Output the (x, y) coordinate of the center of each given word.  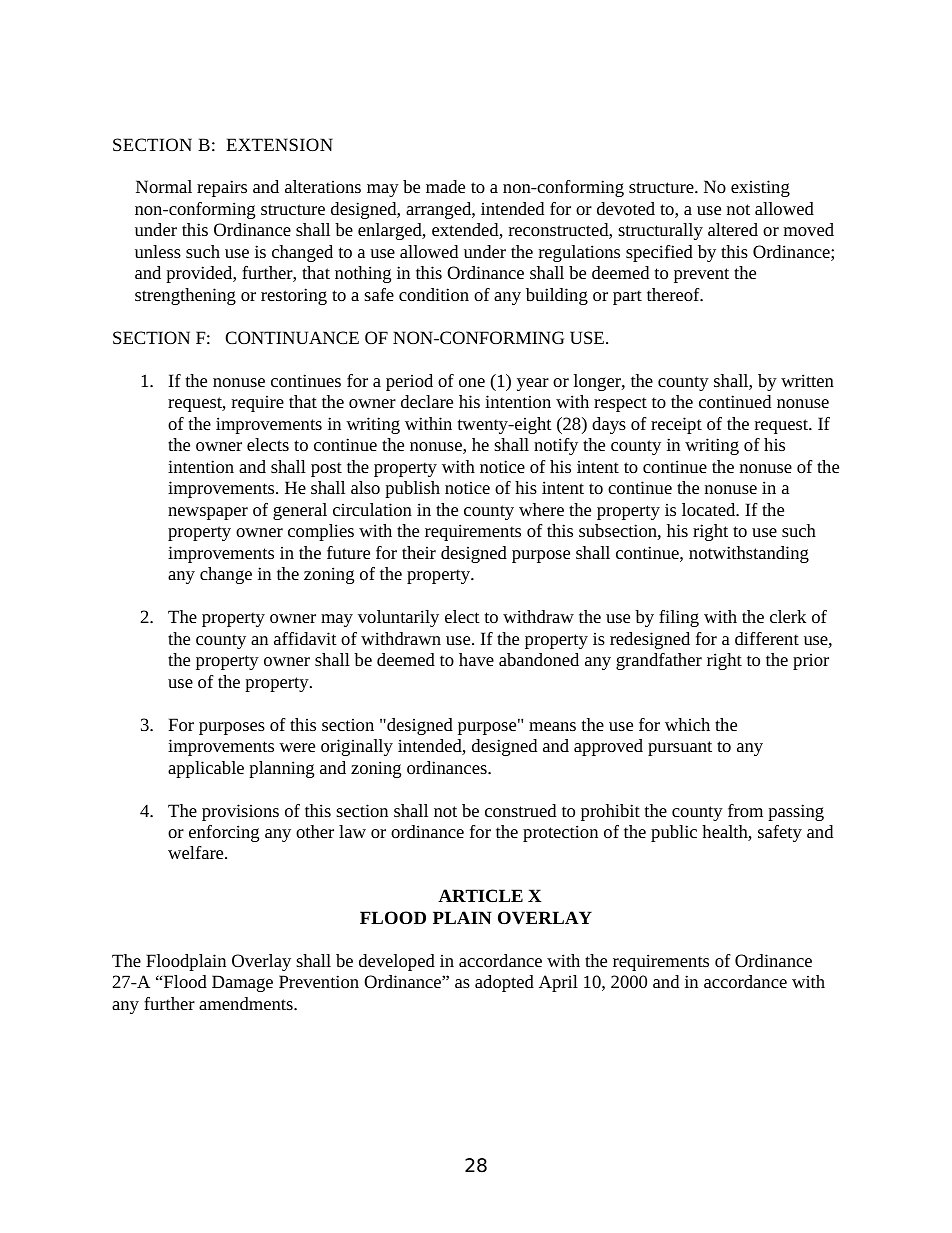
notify (556, 446)
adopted (504, 983)
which (687, 724)
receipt (676, 425)
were (297, 747)
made (445, 186)
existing (760, 188)
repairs (222, 188)
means (552, 726)
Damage (242, 983)
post (326, 469)
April (558, 983)
